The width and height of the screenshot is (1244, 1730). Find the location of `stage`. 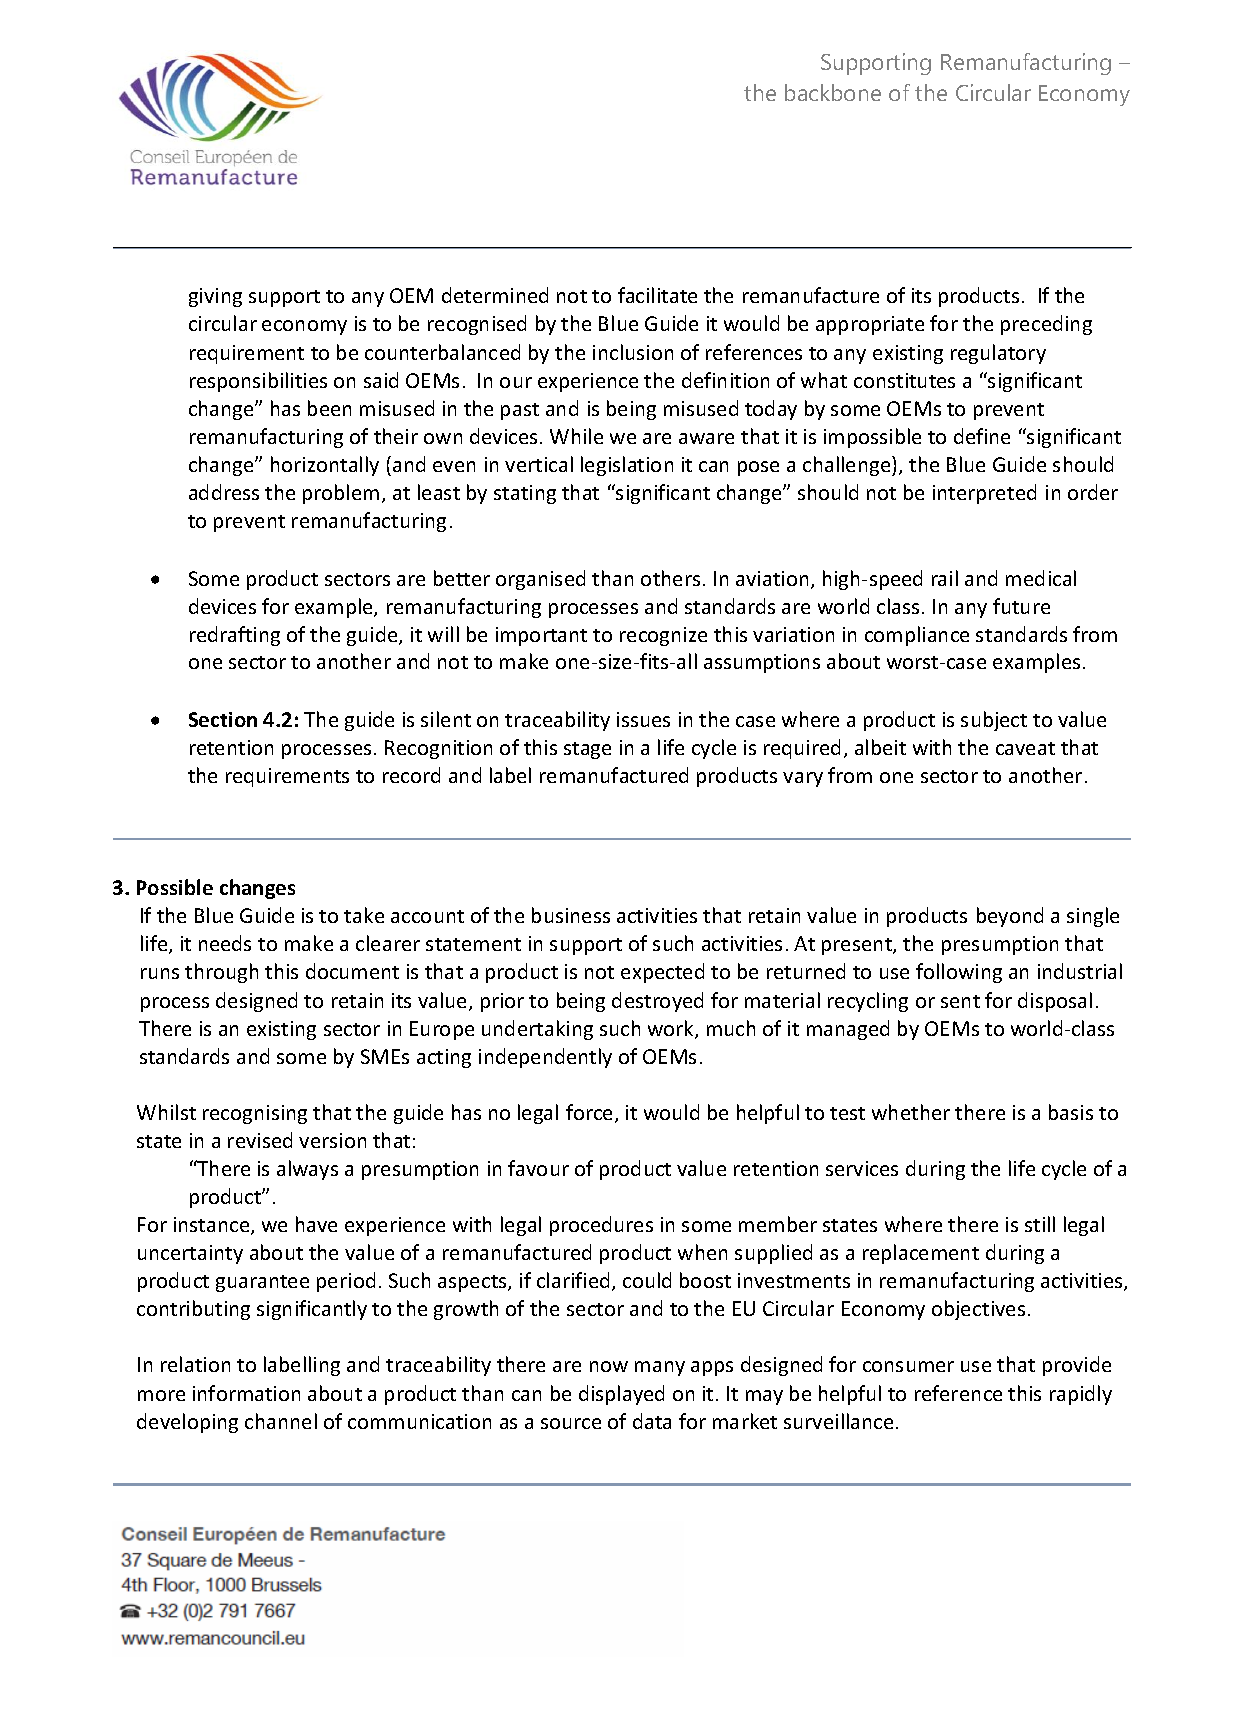

stage is located at coordinates (587, 750).
